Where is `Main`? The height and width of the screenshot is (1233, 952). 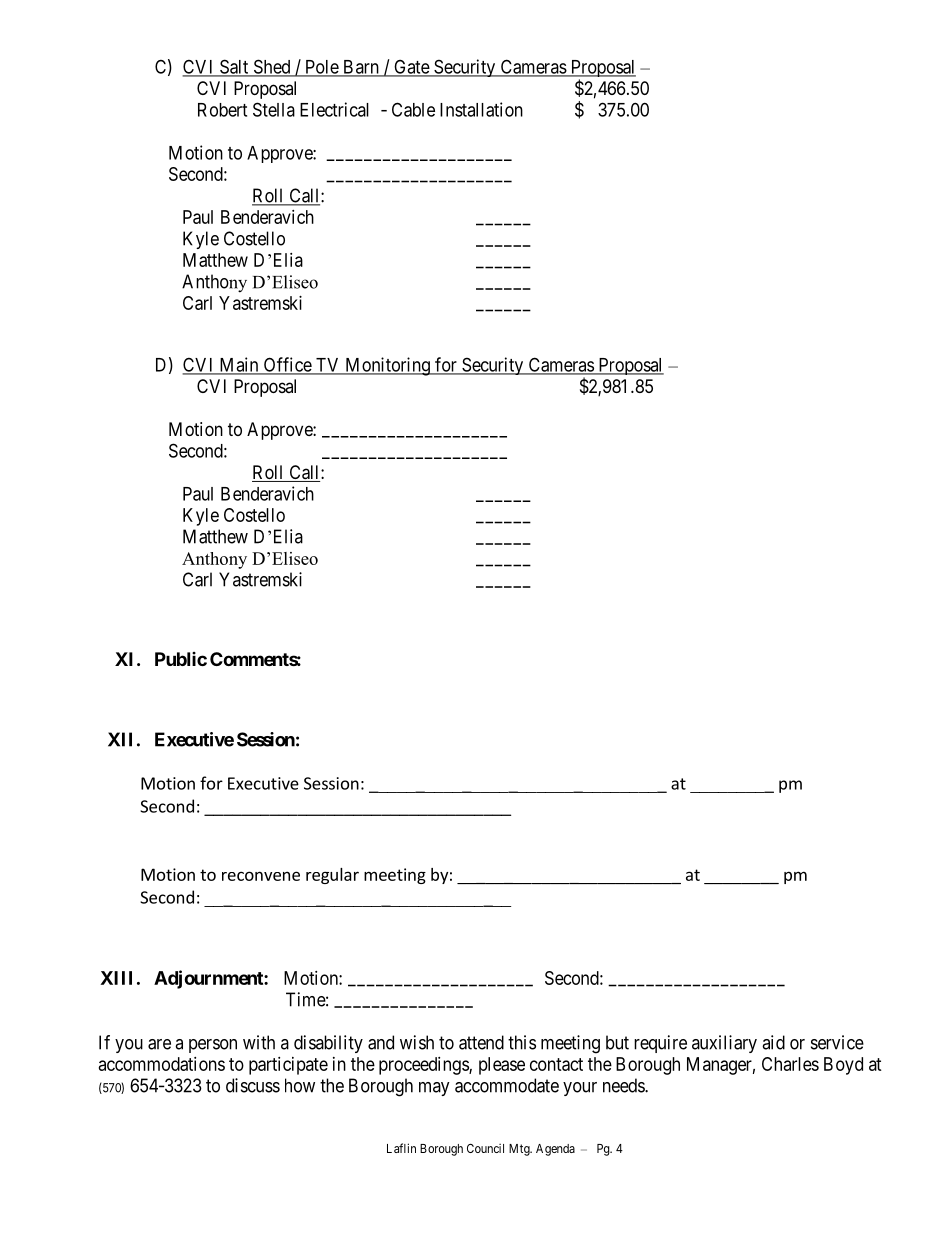 Main is located at coordinates (239, 365).
